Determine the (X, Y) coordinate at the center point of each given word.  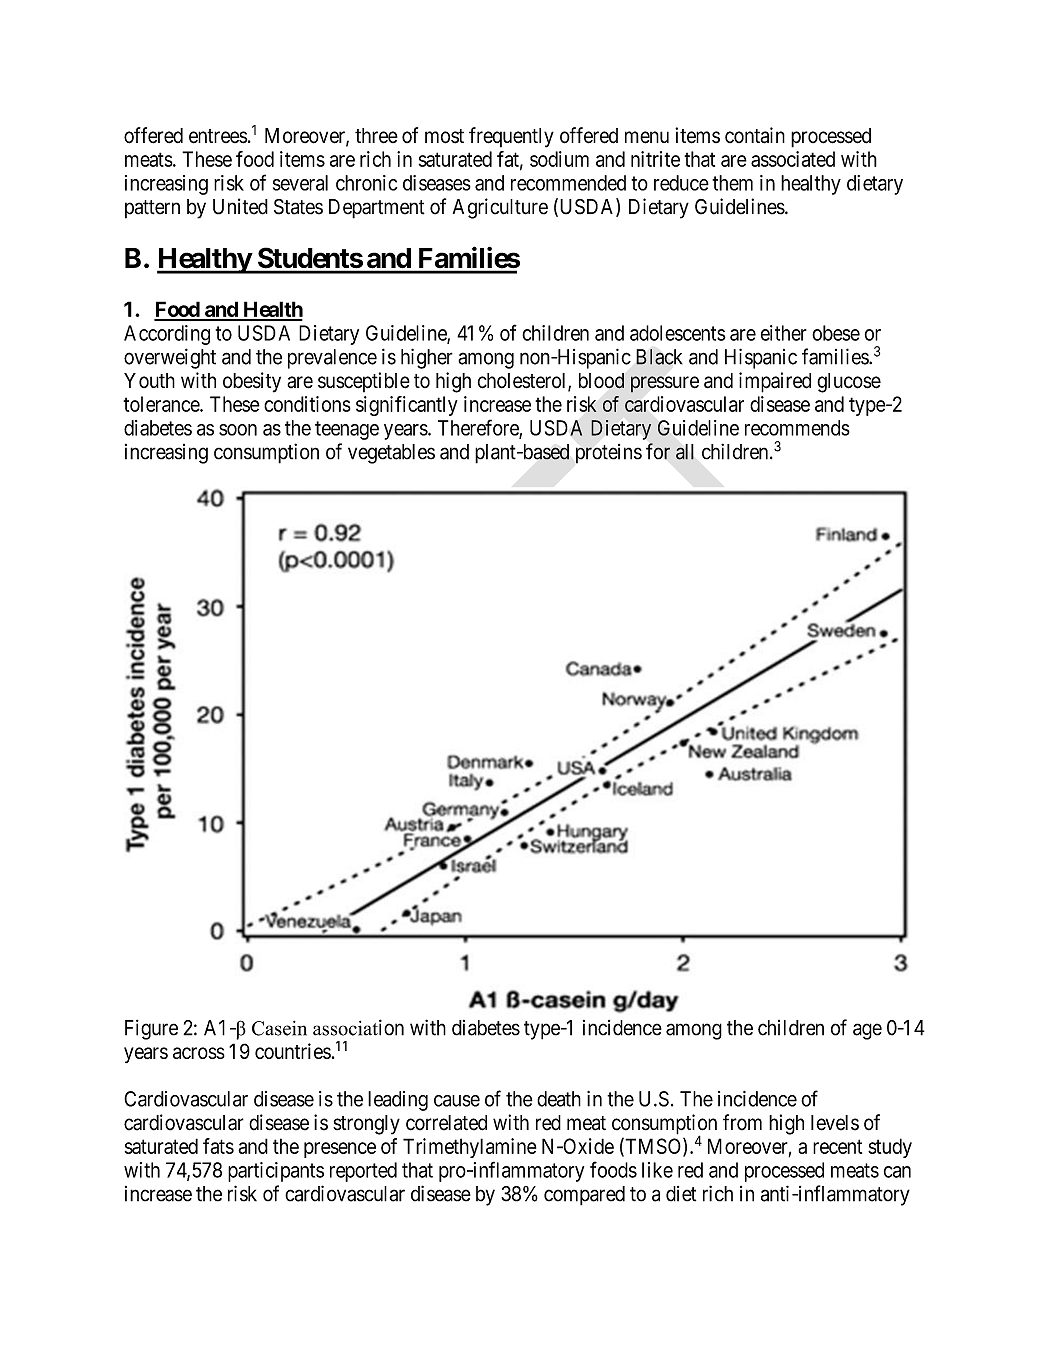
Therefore (479, 428)
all (685, 452)
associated (793, 159)
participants (276, 1172)
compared (584, 1196)
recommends (797, 428)
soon (238, 430)
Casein (279, 1028)
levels (835, 1123)
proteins (609, 454)
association (358, 1027)
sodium (559, 159)
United (240, 206)
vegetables (391, 454)
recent (837, 1146)
